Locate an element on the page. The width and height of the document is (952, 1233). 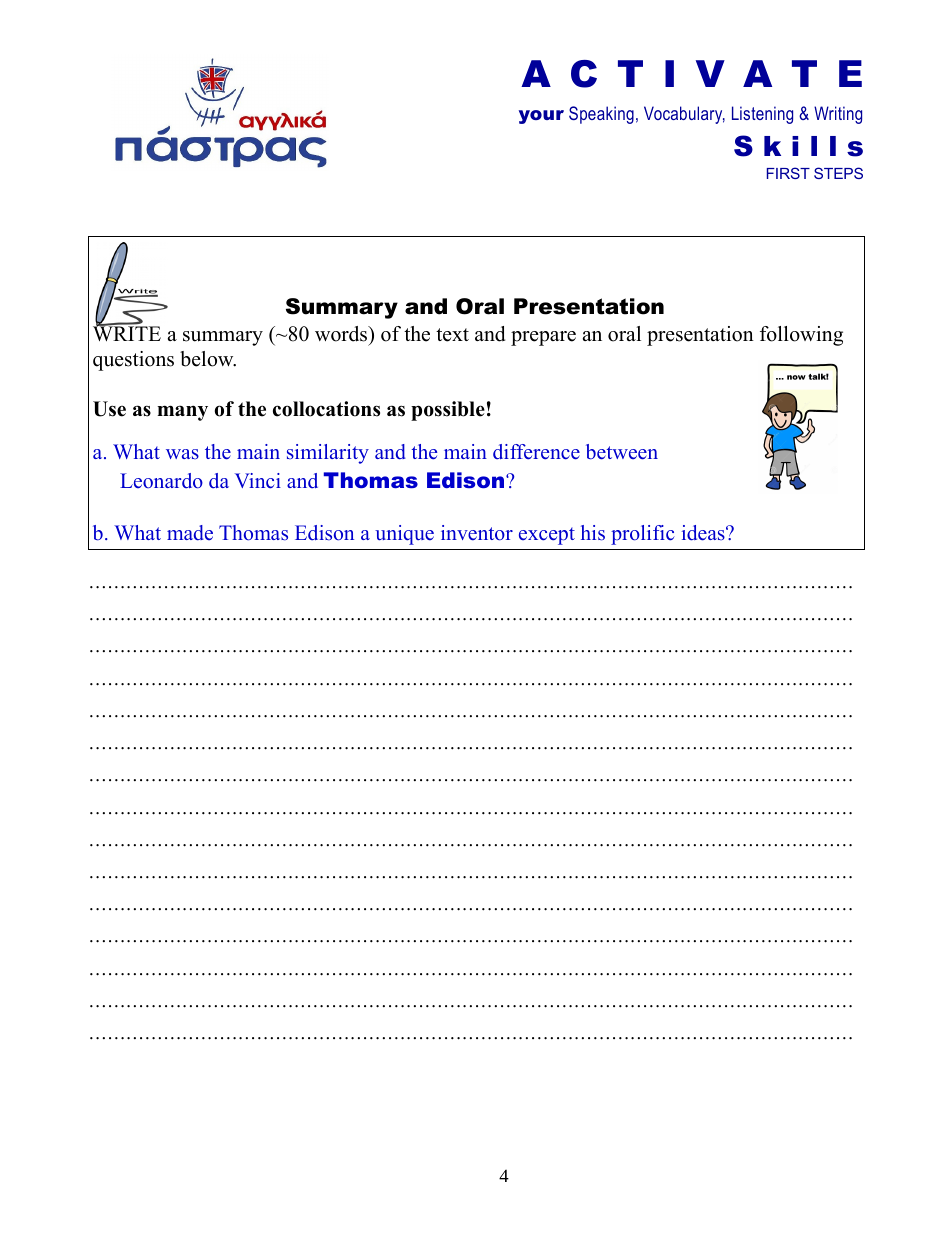
Listening is located at coordinates (762, 115).
